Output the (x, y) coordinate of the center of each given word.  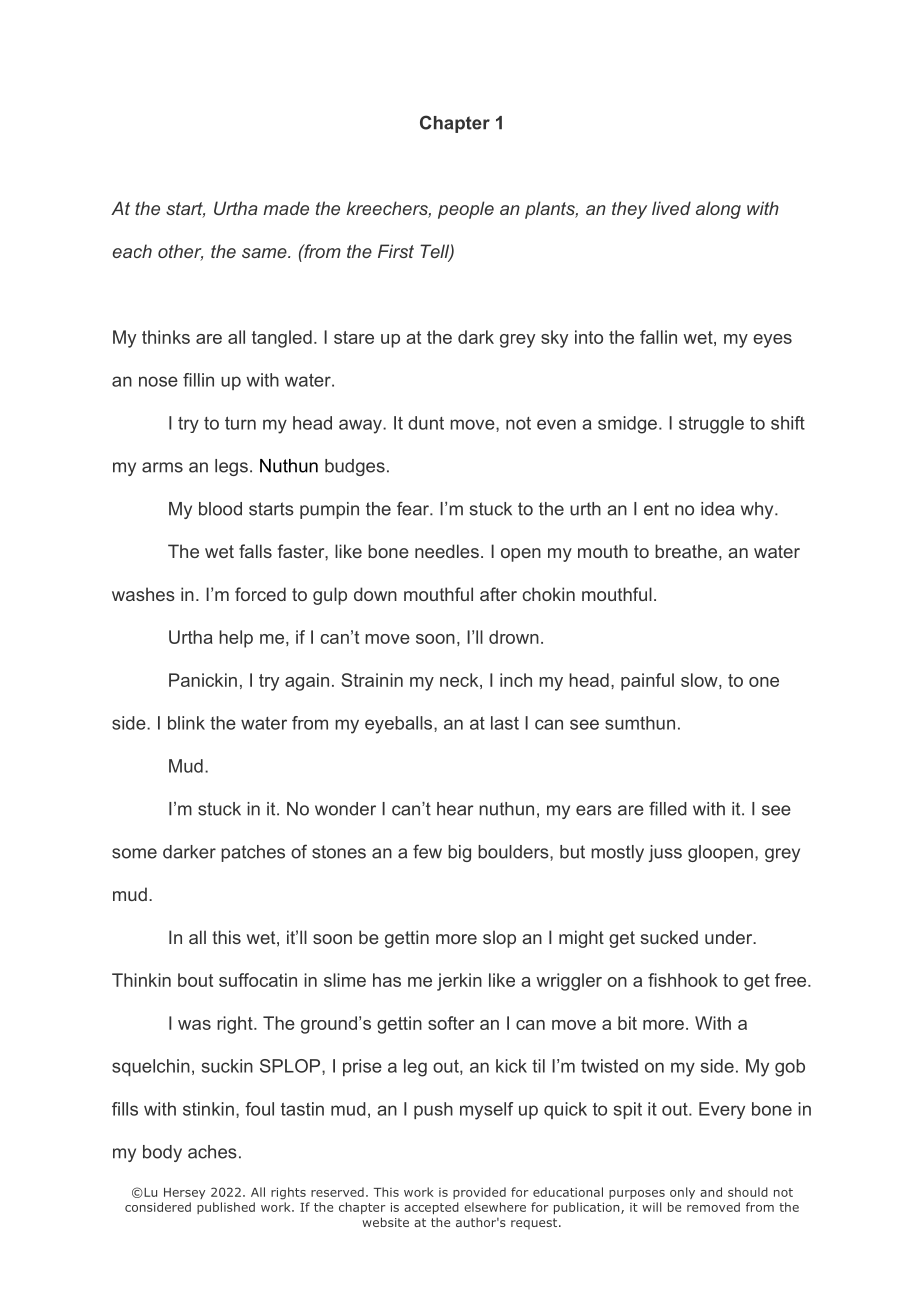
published (226, 1208)
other (180, 252)
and (711, 1192)
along (718, 210)
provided (479, 1193)
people (466, 210)
